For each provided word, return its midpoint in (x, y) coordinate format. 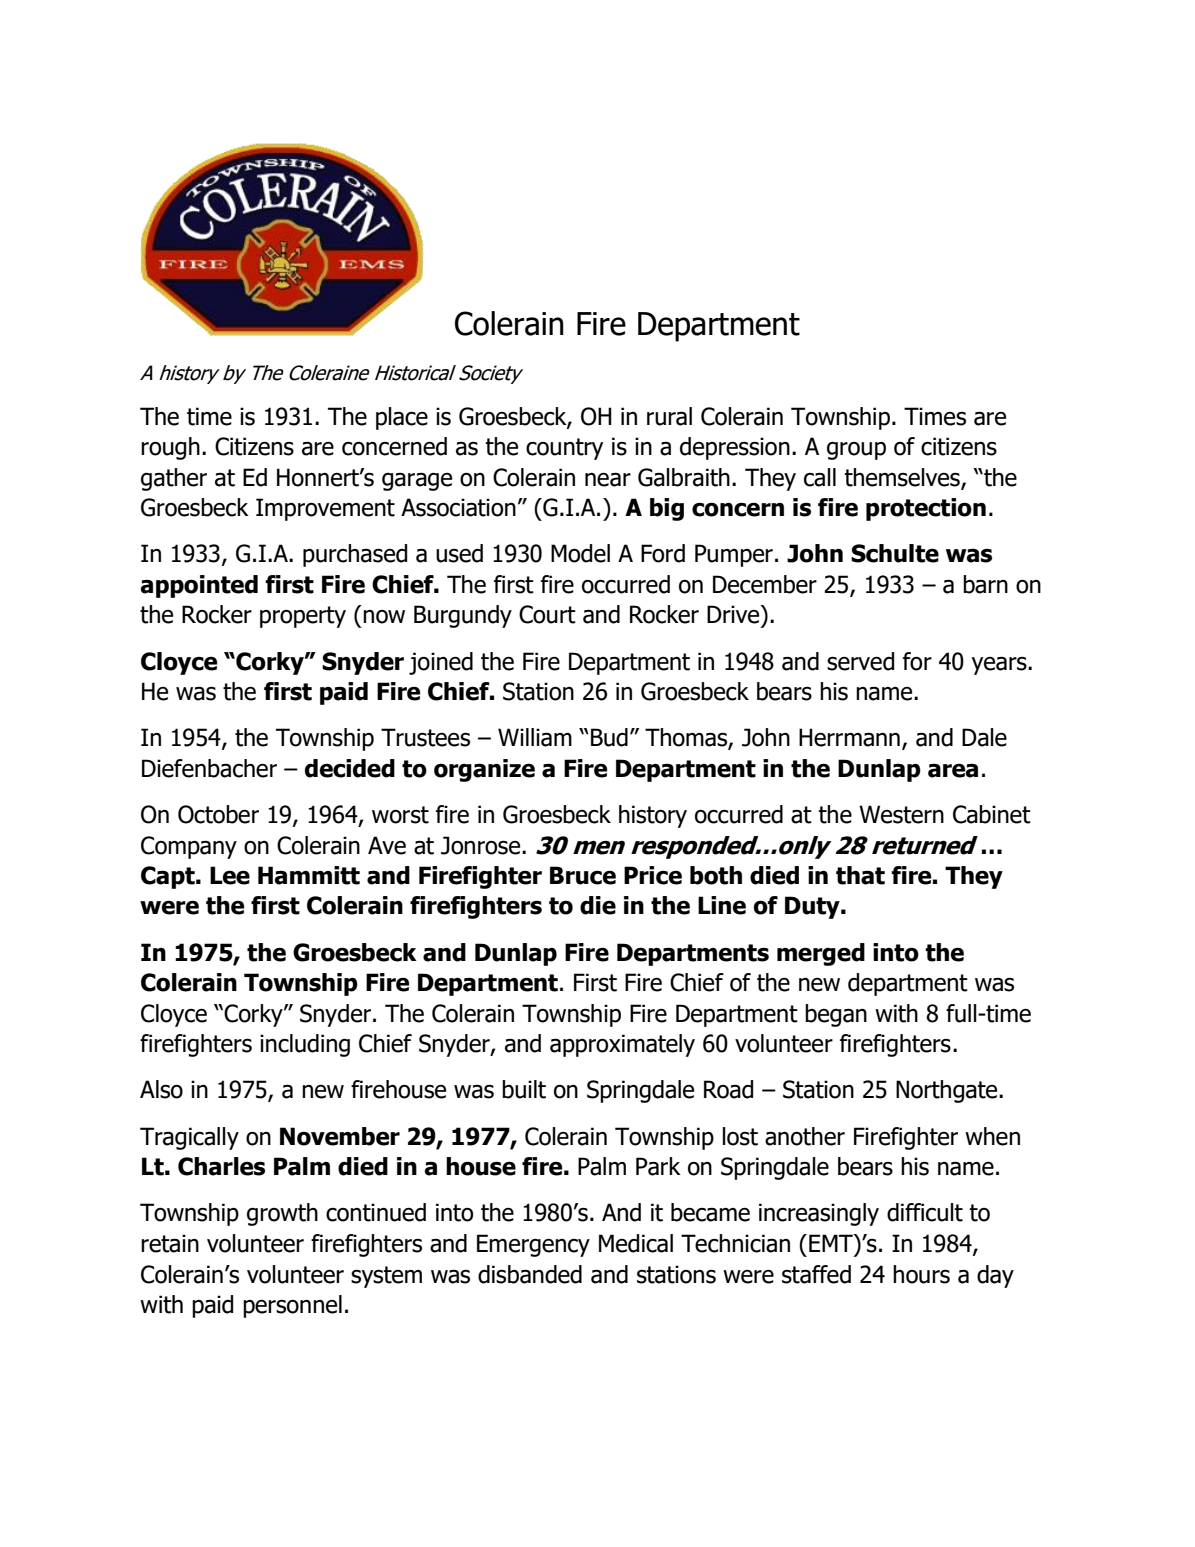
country (564, 449)
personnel (292, 1306)
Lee (230, 875)
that (860, 875)
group (856, 451)
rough (170, 448)
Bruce (583, 875)
